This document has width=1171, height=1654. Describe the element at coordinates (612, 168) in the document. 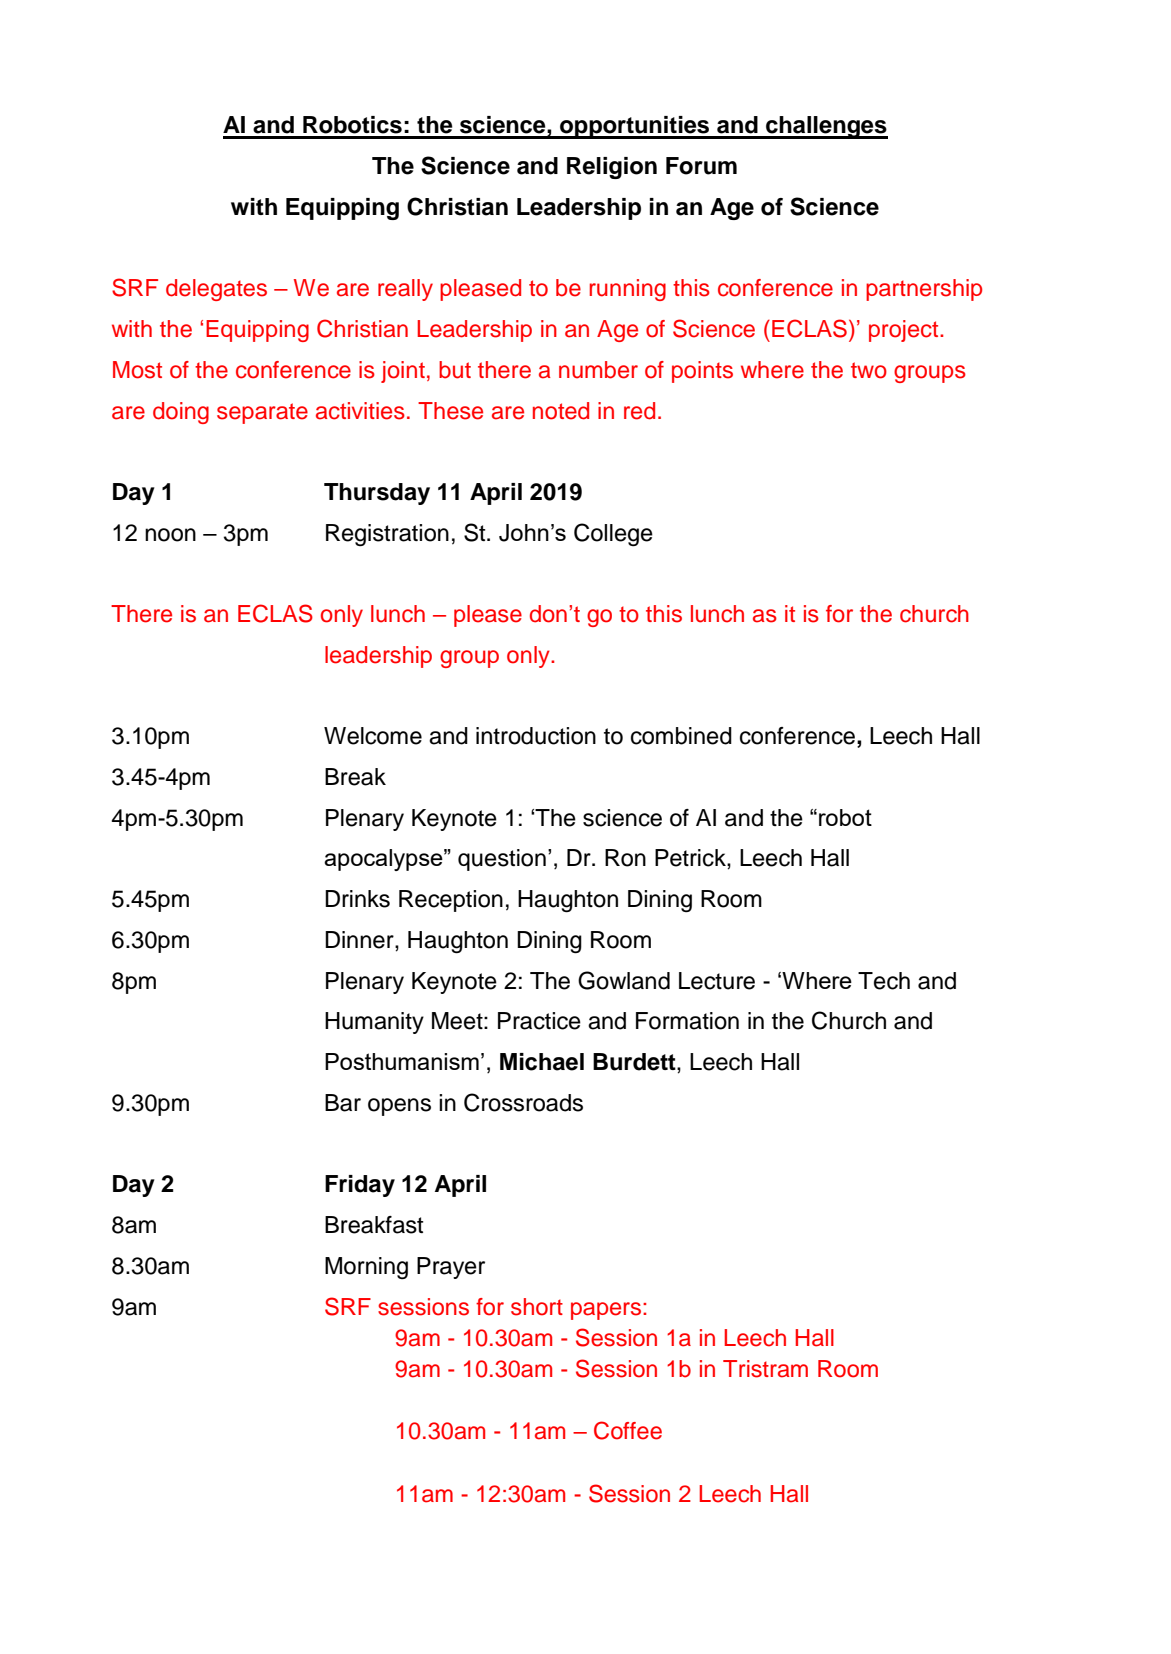

I see `Religion` at that location.
